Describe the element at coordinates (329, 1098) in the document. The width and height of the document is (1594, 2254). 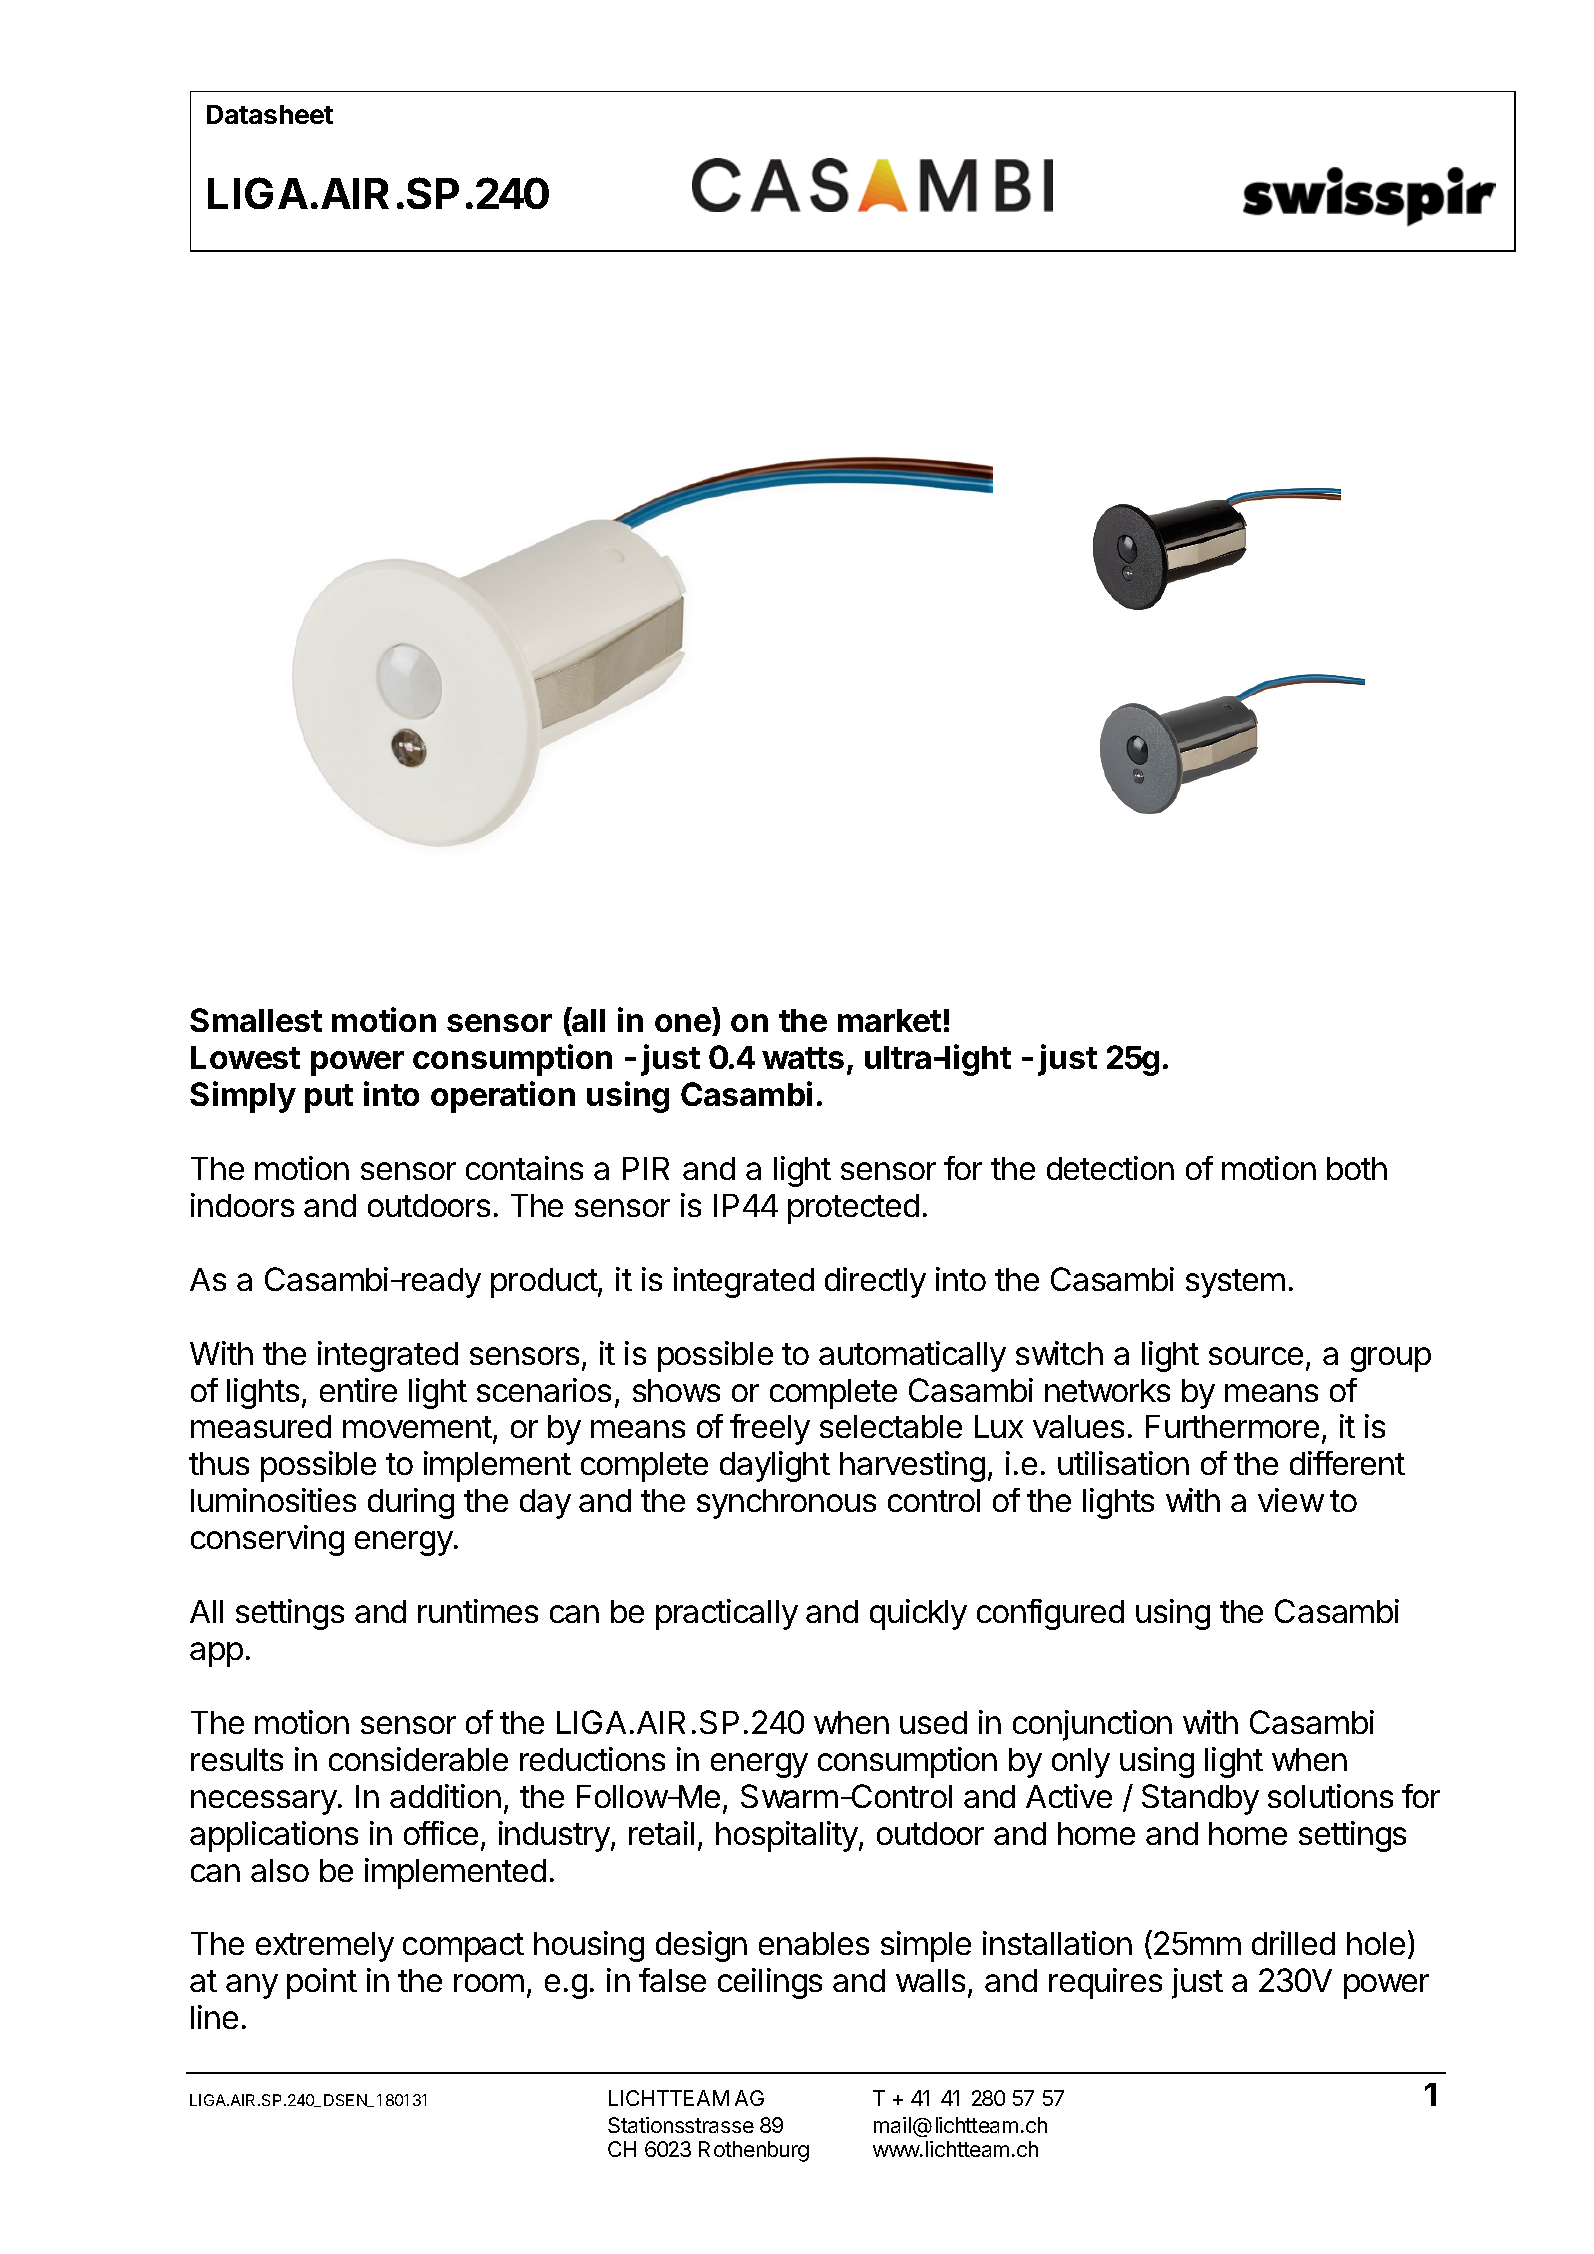
I see `put` at that location.
